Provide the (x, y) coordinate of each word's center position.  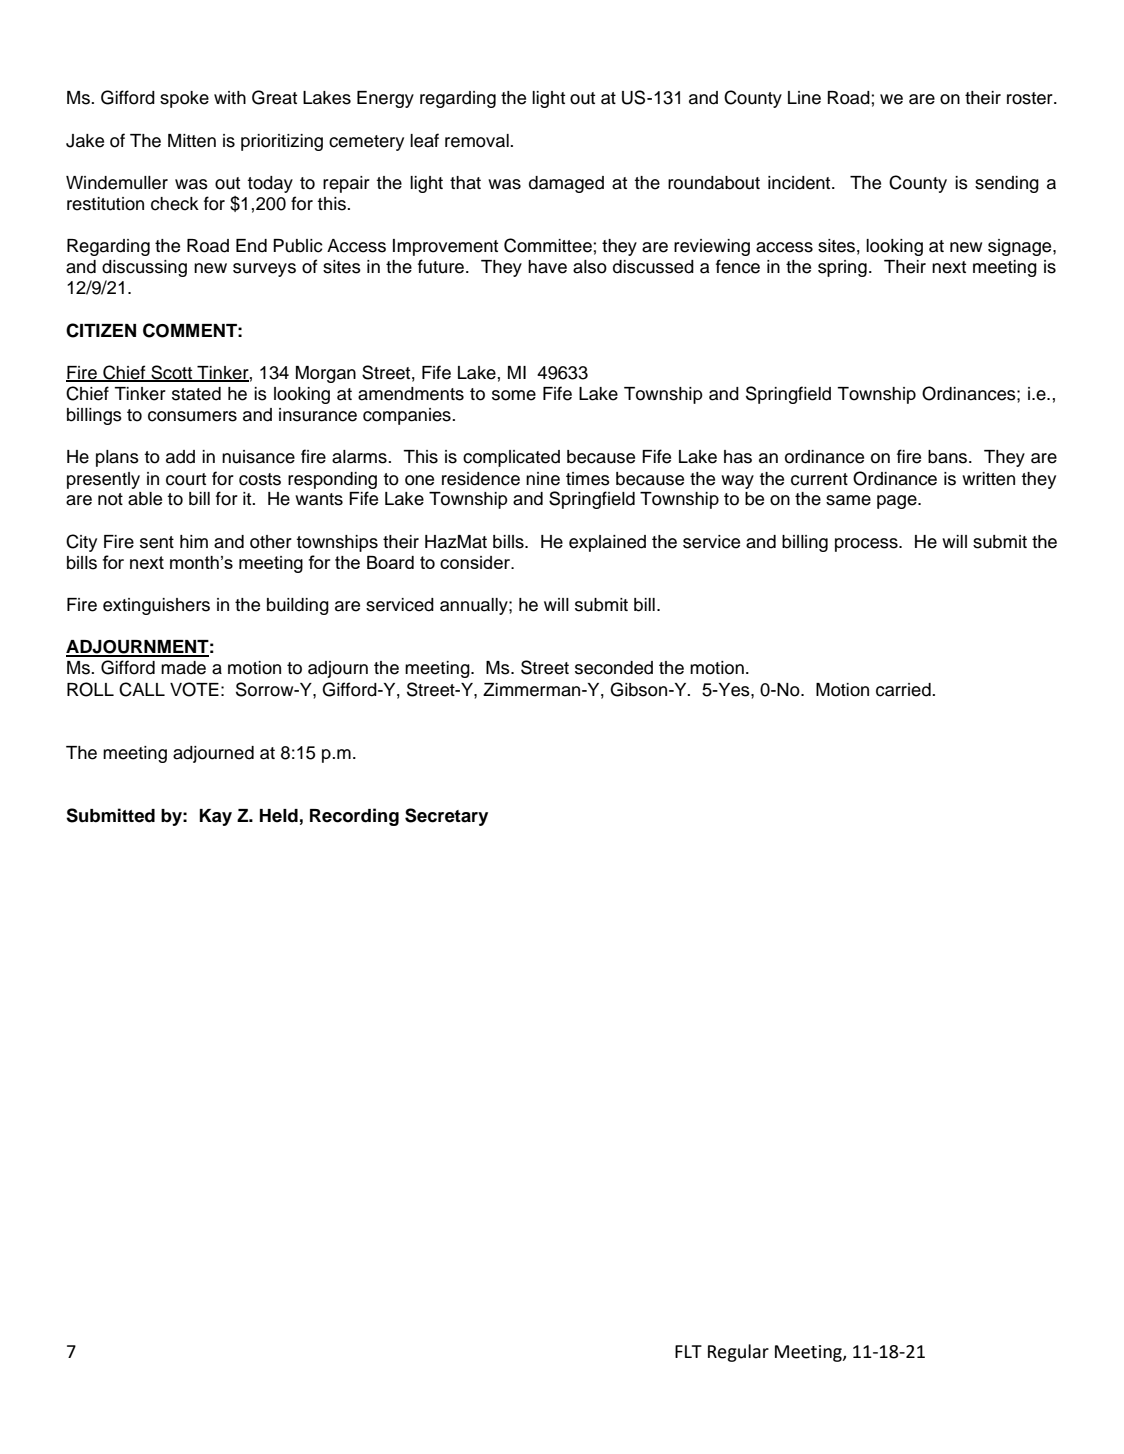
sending (1007, 184)
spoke (184, 99)
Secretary (446, 817)
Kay (215, 817)
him (194, 541)
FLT (688, 1351)
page (898, 502)
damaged (566, 184)
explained (607, 543)
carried (904, 690)
